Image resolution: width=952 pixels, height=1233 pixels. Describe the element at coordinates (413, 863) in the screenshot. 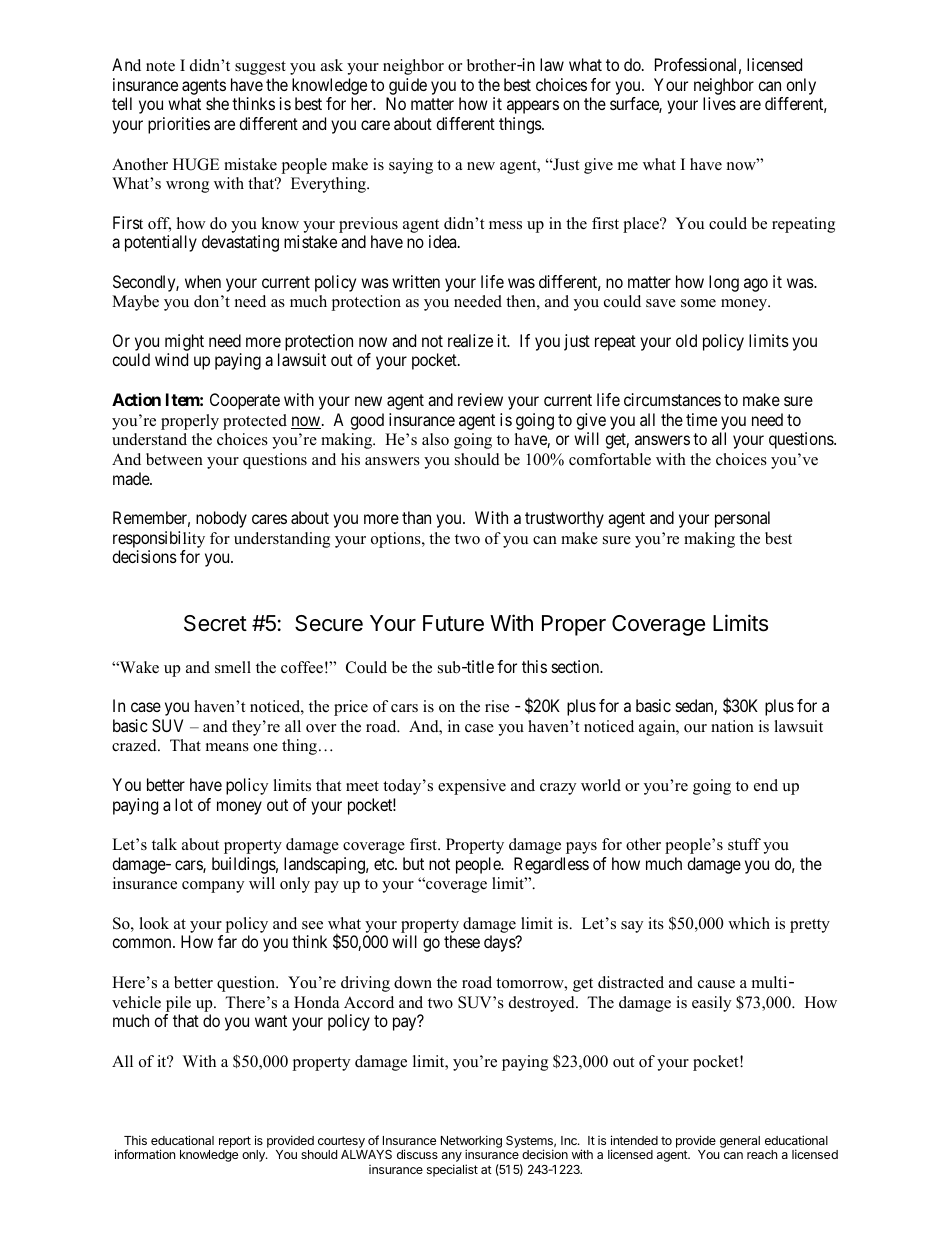

I see `but` at that location.
